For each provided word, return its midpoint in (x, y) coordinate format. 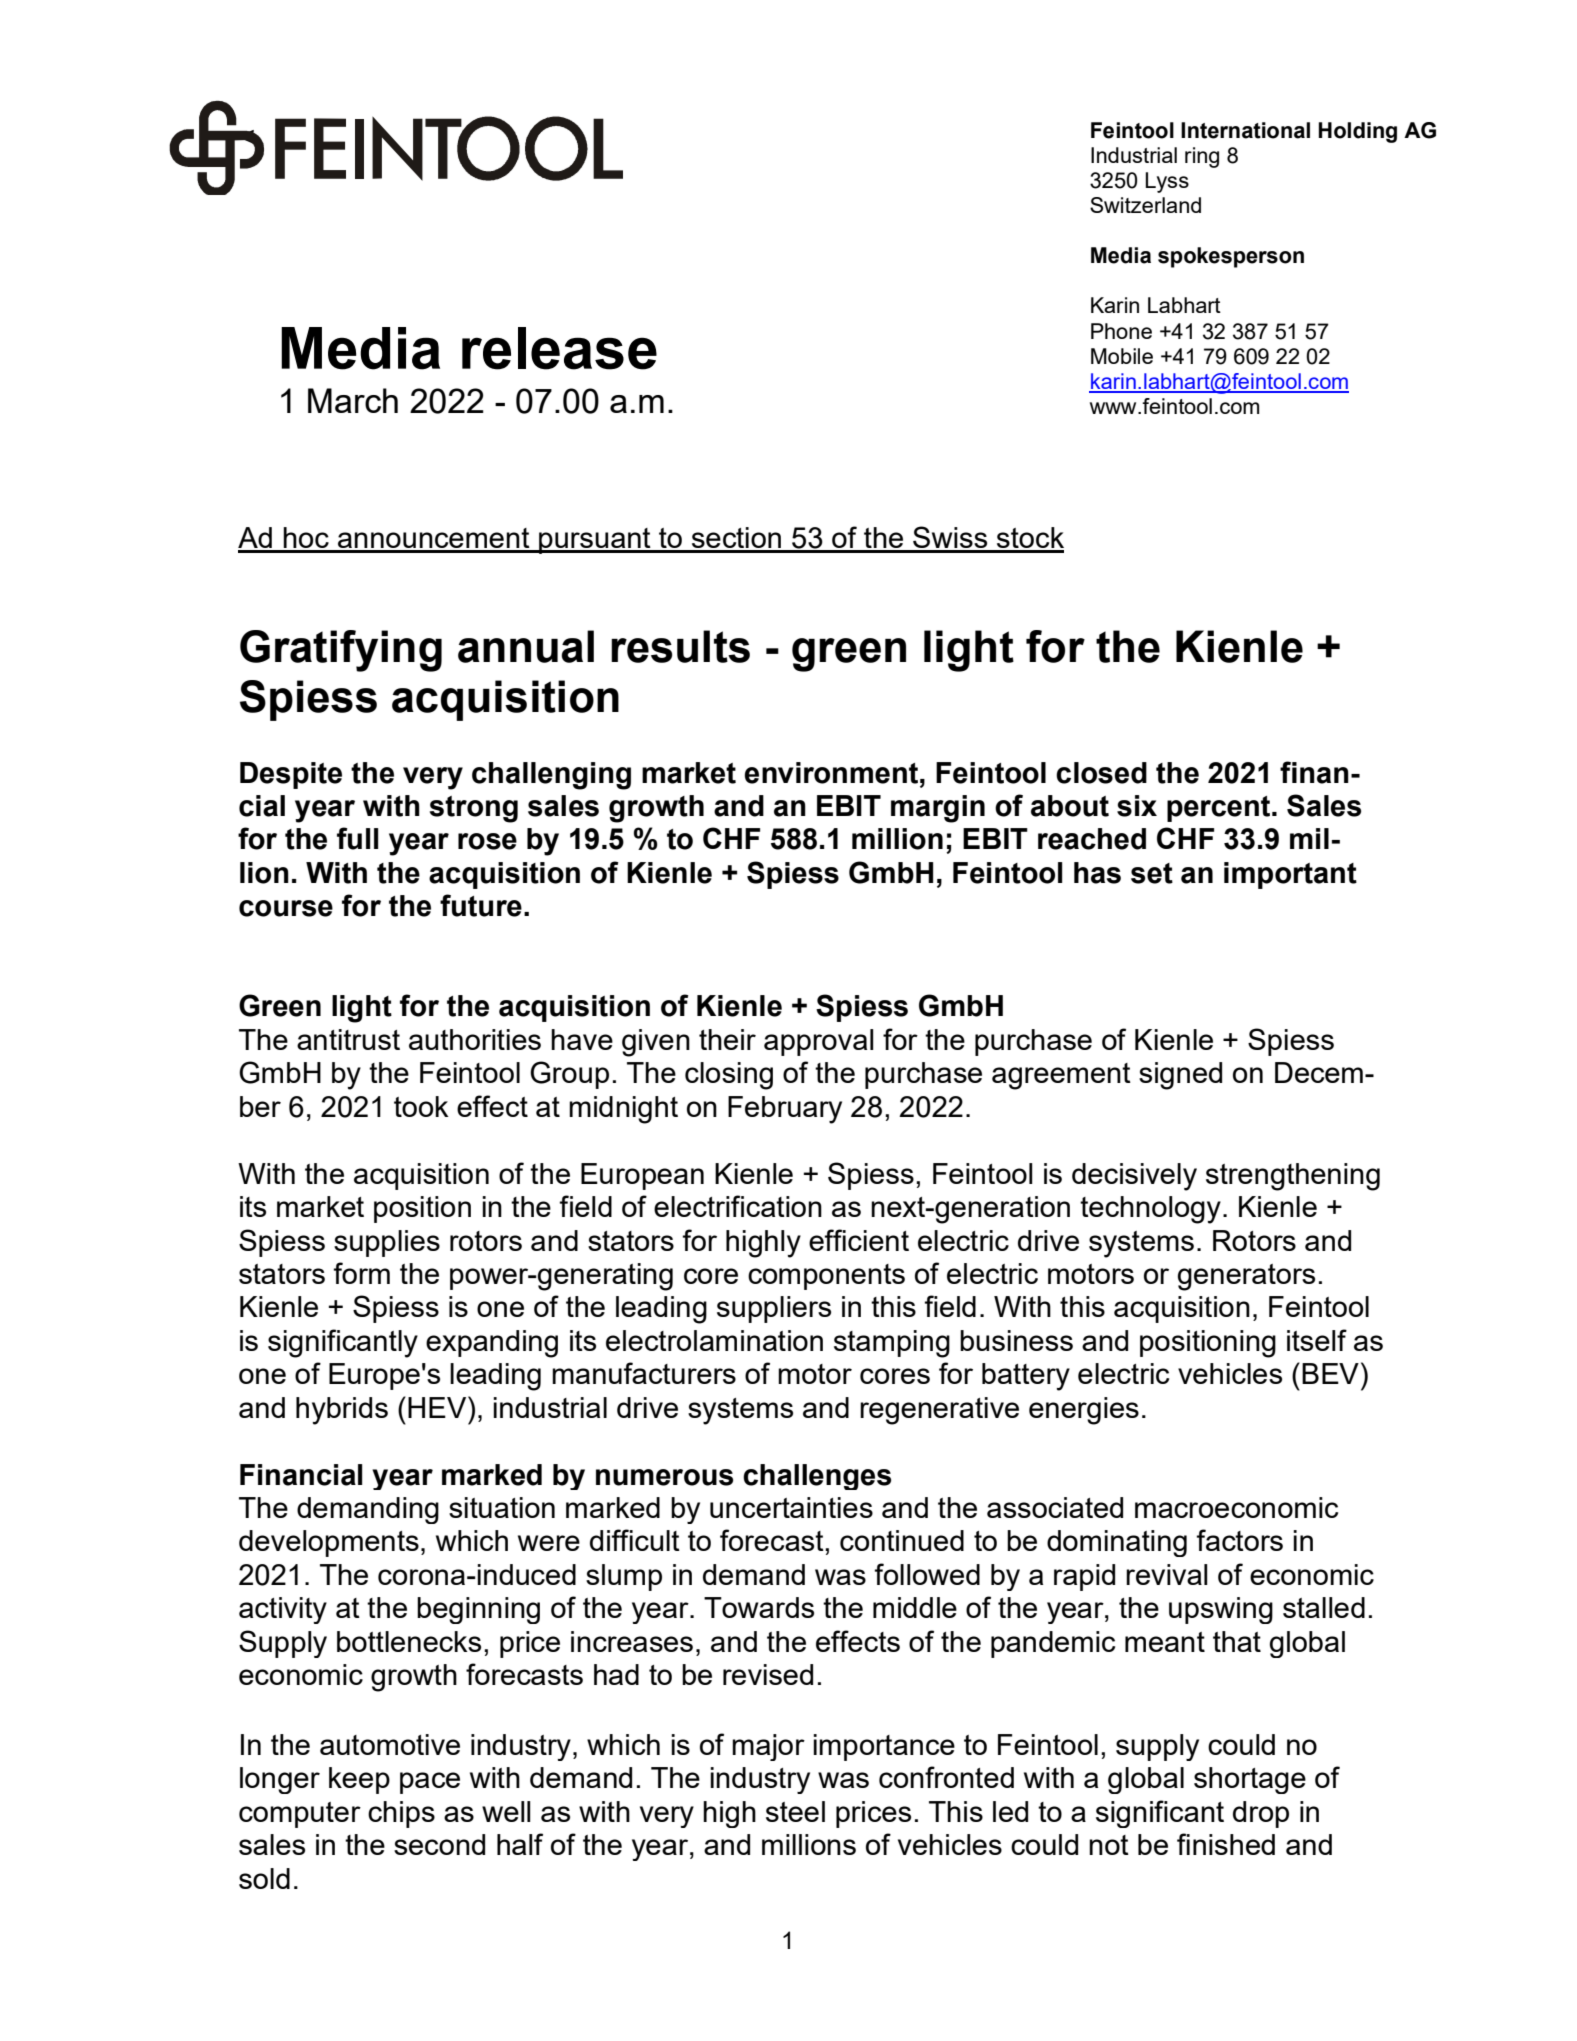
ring (1202, 157)
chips (401, 1814)
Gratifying (341, 651)
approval (819, 1042)
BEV (1330, 1373)
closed (1101, 773)
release (559, 348)
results (680, 646)
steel (795, 1811)
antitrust (348, 1039)
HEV (438, 1407)
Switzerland (1145, 205)
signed (1180, 1076)
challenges (817, 1477)
